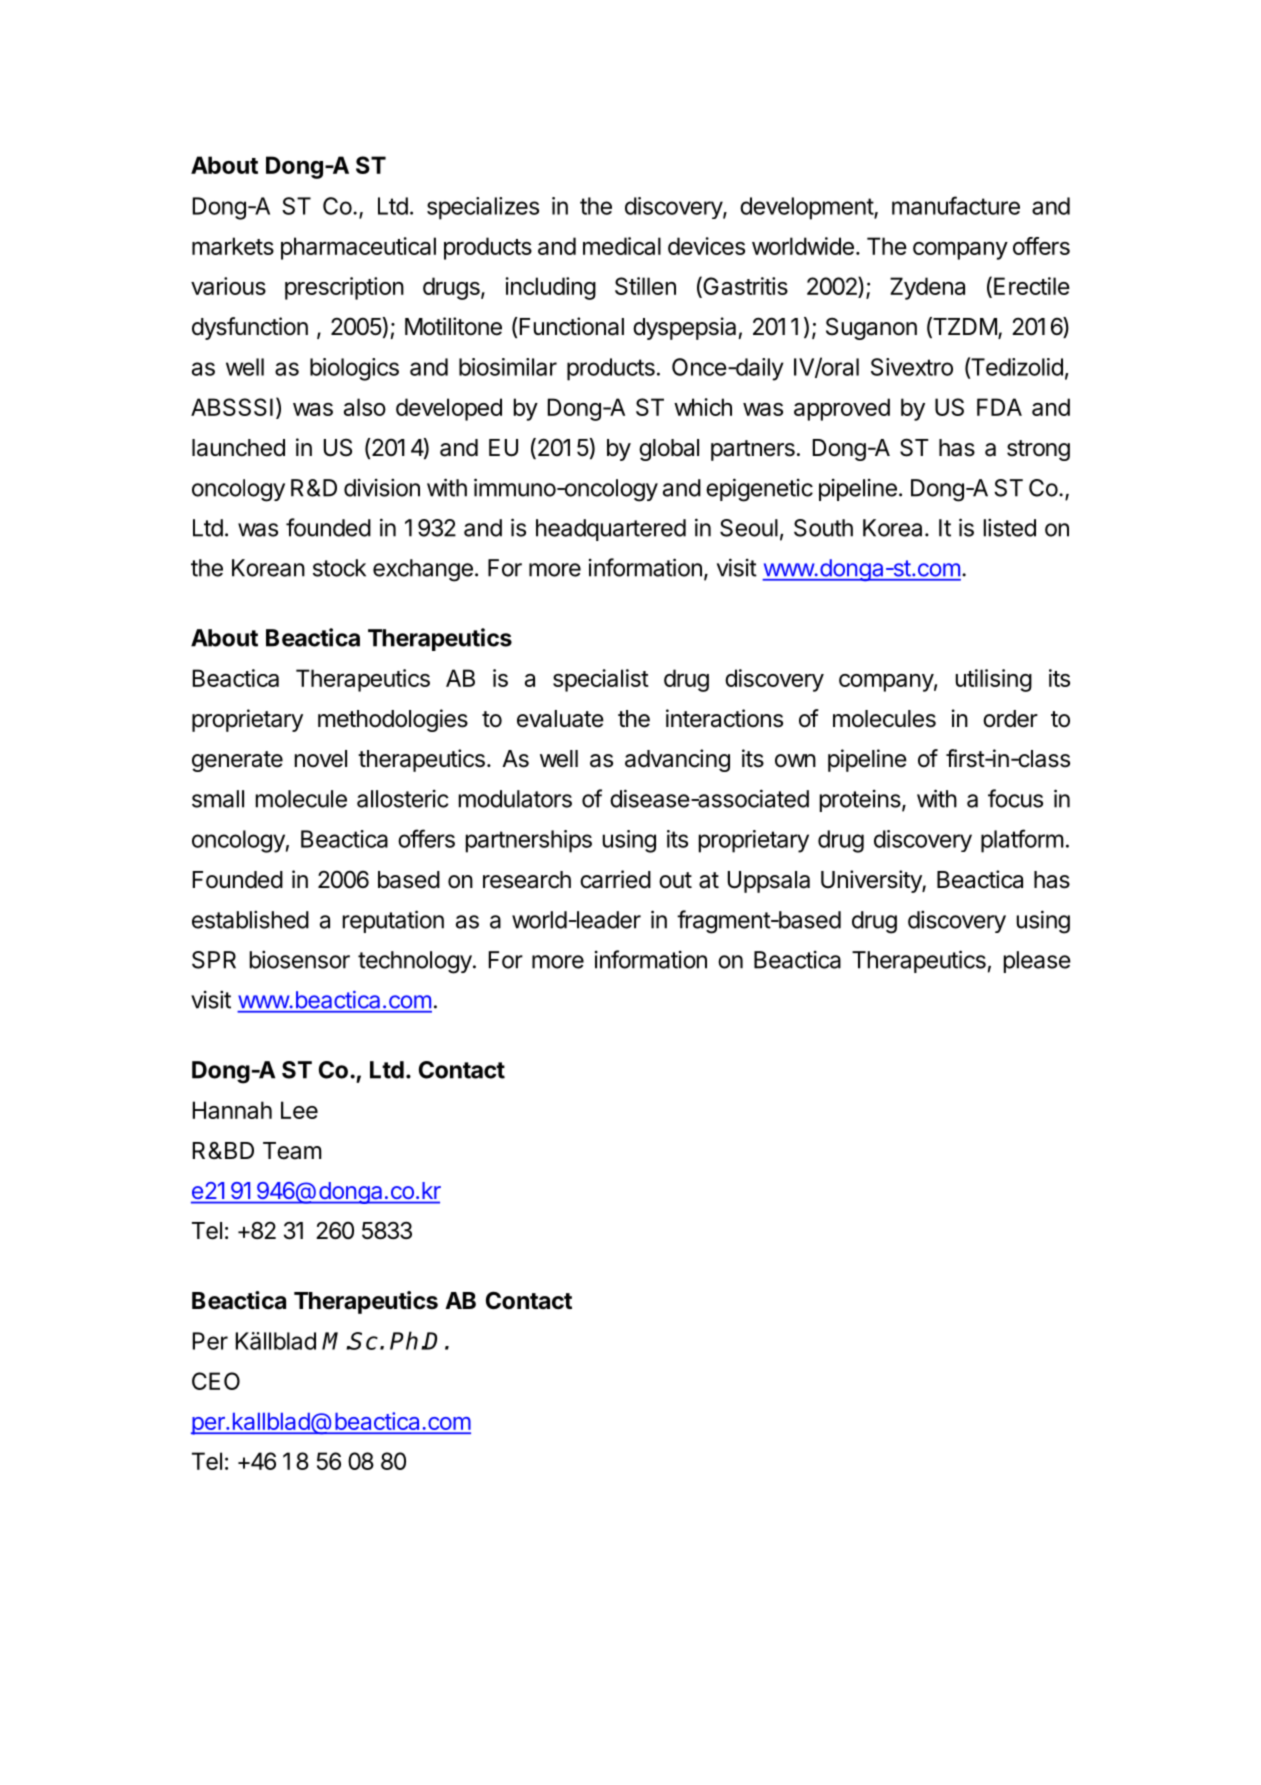 The height and width of the screenshot is (1785, 1261). What do you see at coordinates (292, 1151) in the screenshot?
I see `Team` at bounding box center [292, 1151].
